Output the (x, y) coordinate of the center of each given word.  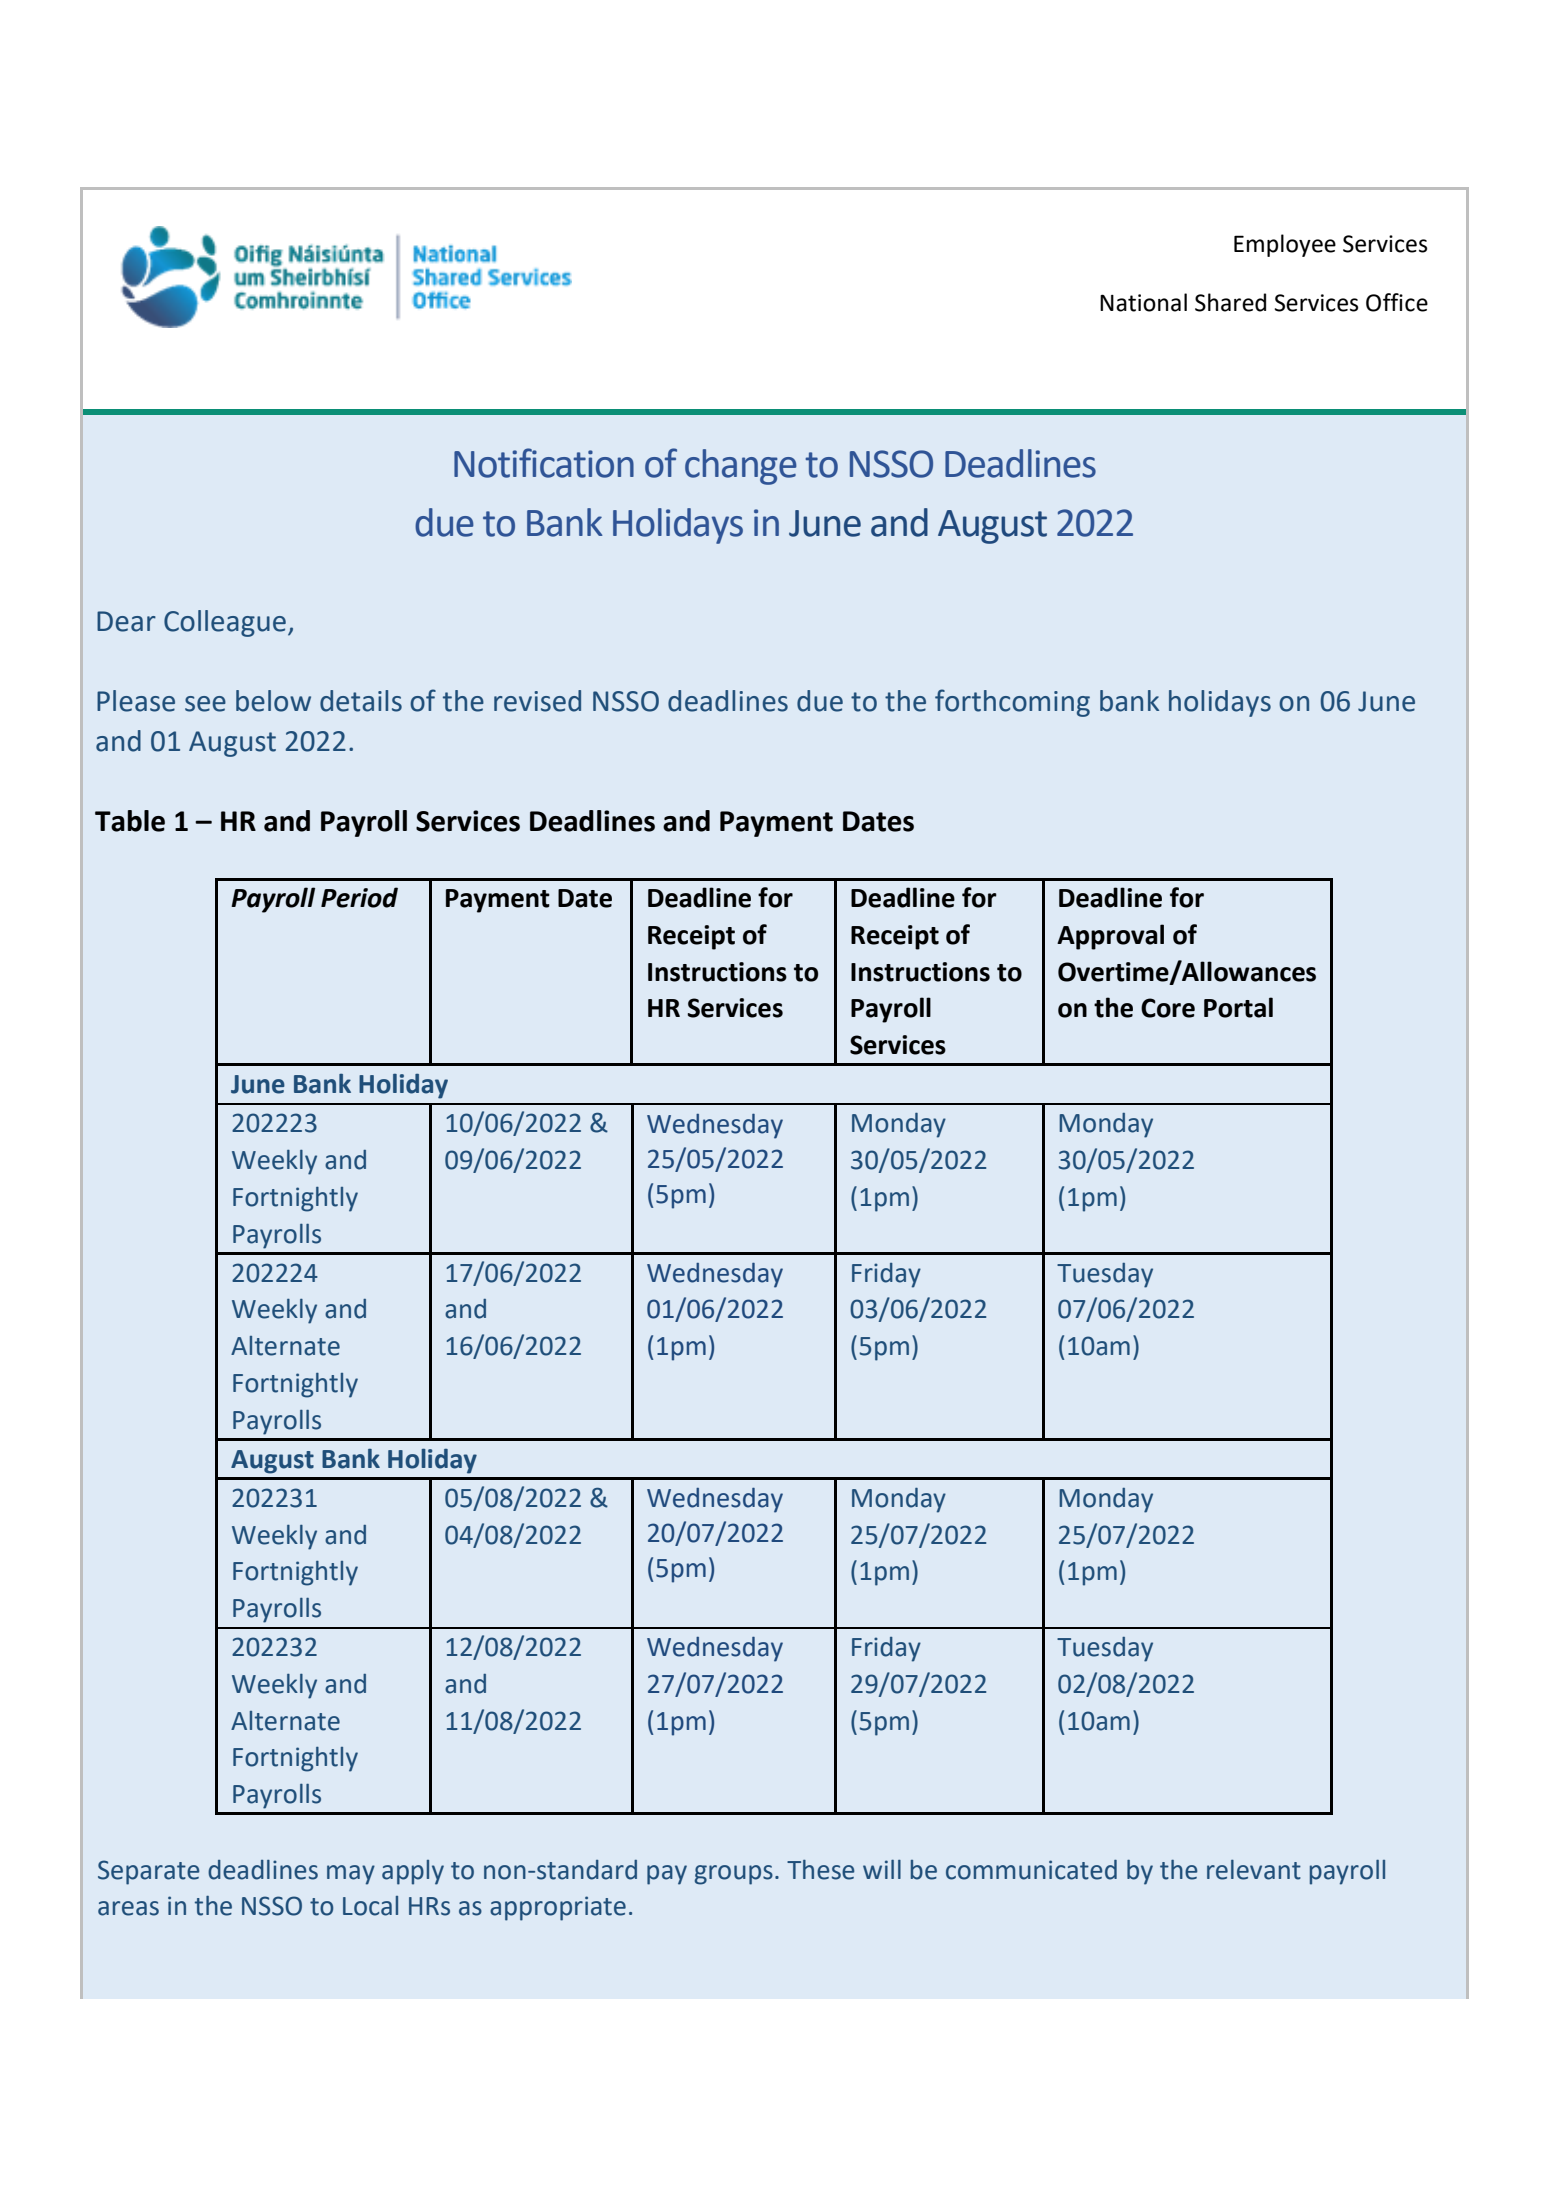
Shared (1230, 302)
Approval (1110, 937)
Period (359, 897)
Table (130, 821)
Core (1168, 1008)
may (351, 1875)
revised (537, 701)
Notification (544, 463)
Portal (1238, 1007)
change (741, 467)
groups (734, 1875)
